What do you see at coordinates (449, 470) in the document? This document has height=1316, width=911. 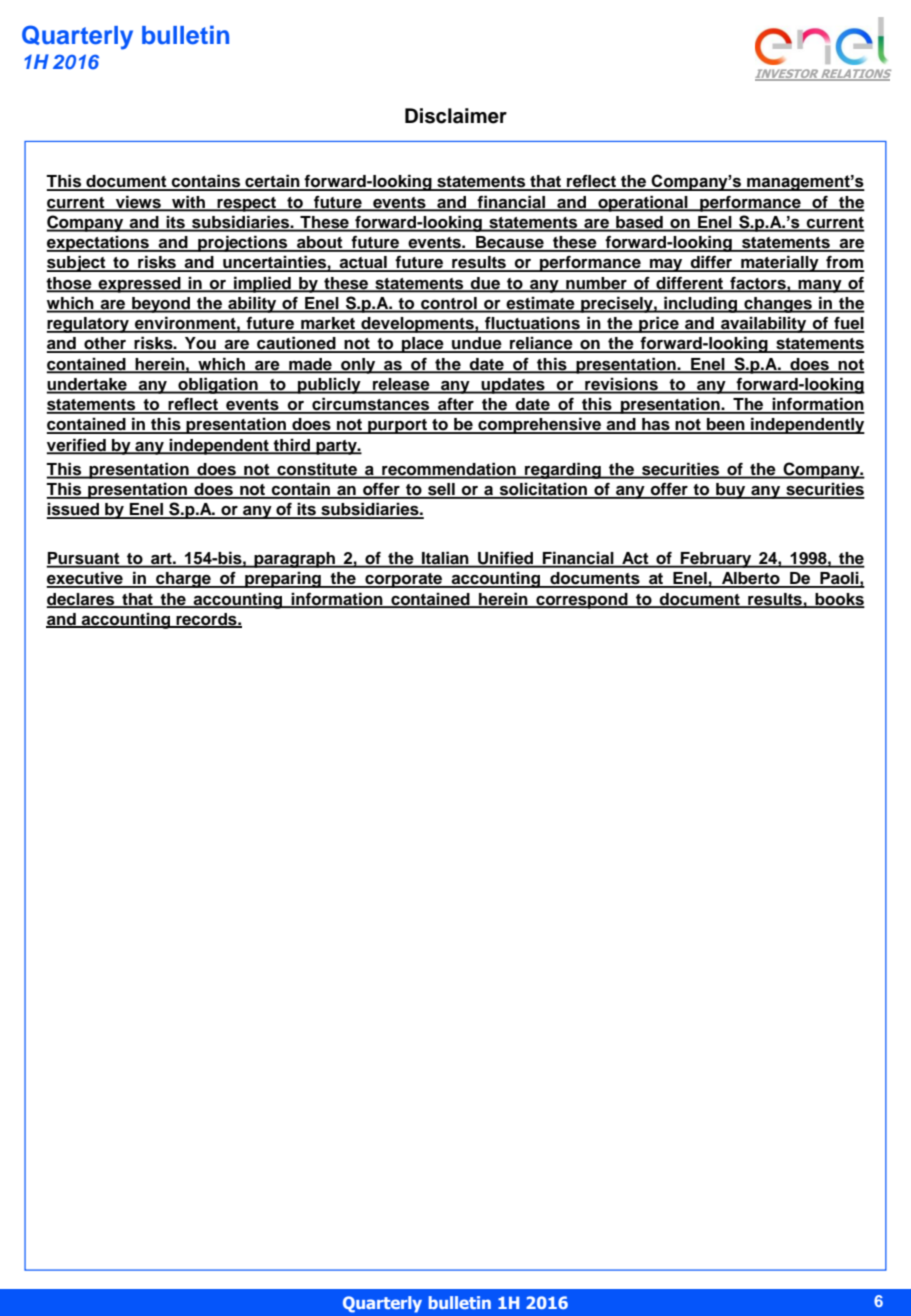 I see `recommendation` at bounding box center [449, 470].
